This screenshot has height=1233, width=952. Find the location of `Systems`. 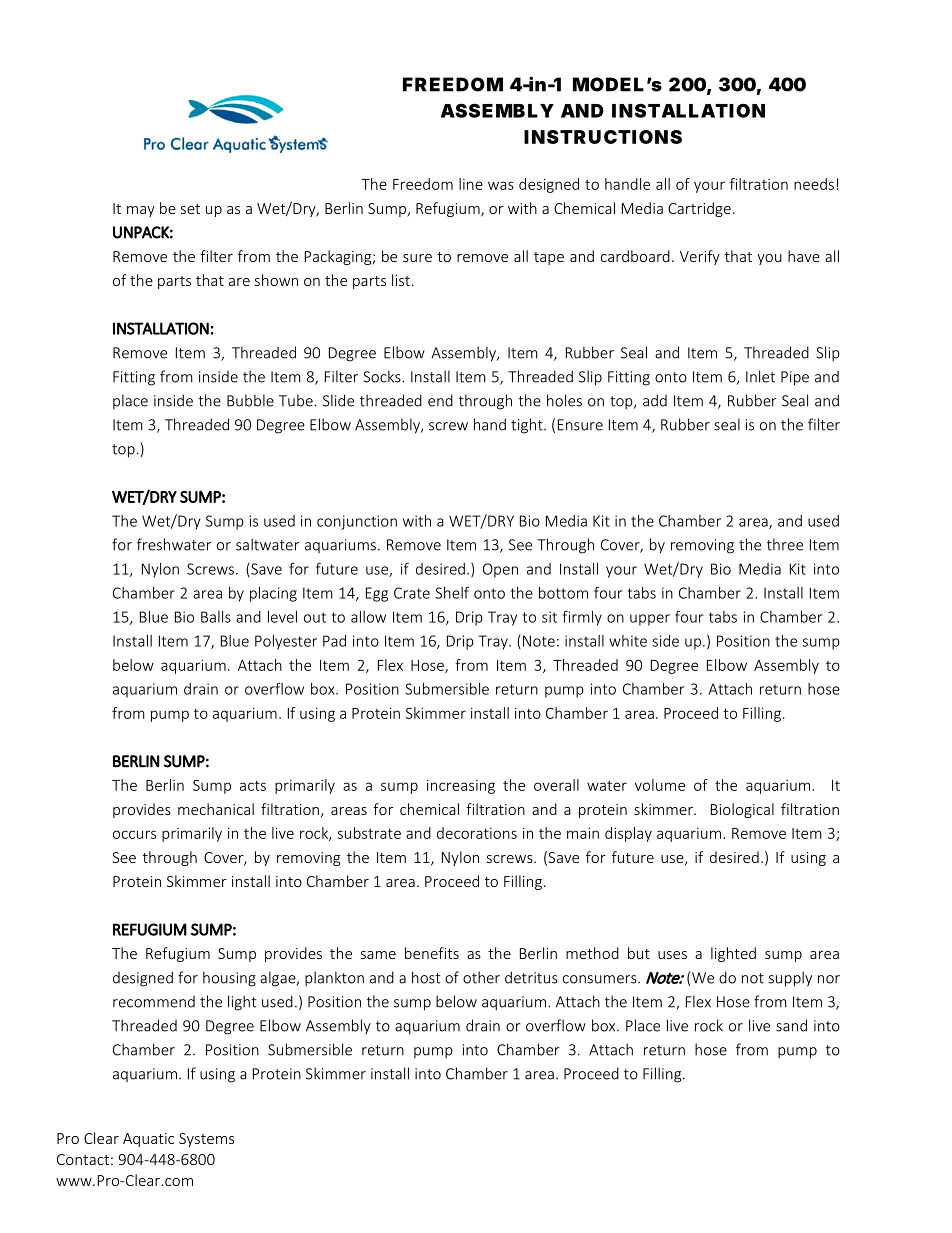

Systems is located at coordinates (206, 1140).
